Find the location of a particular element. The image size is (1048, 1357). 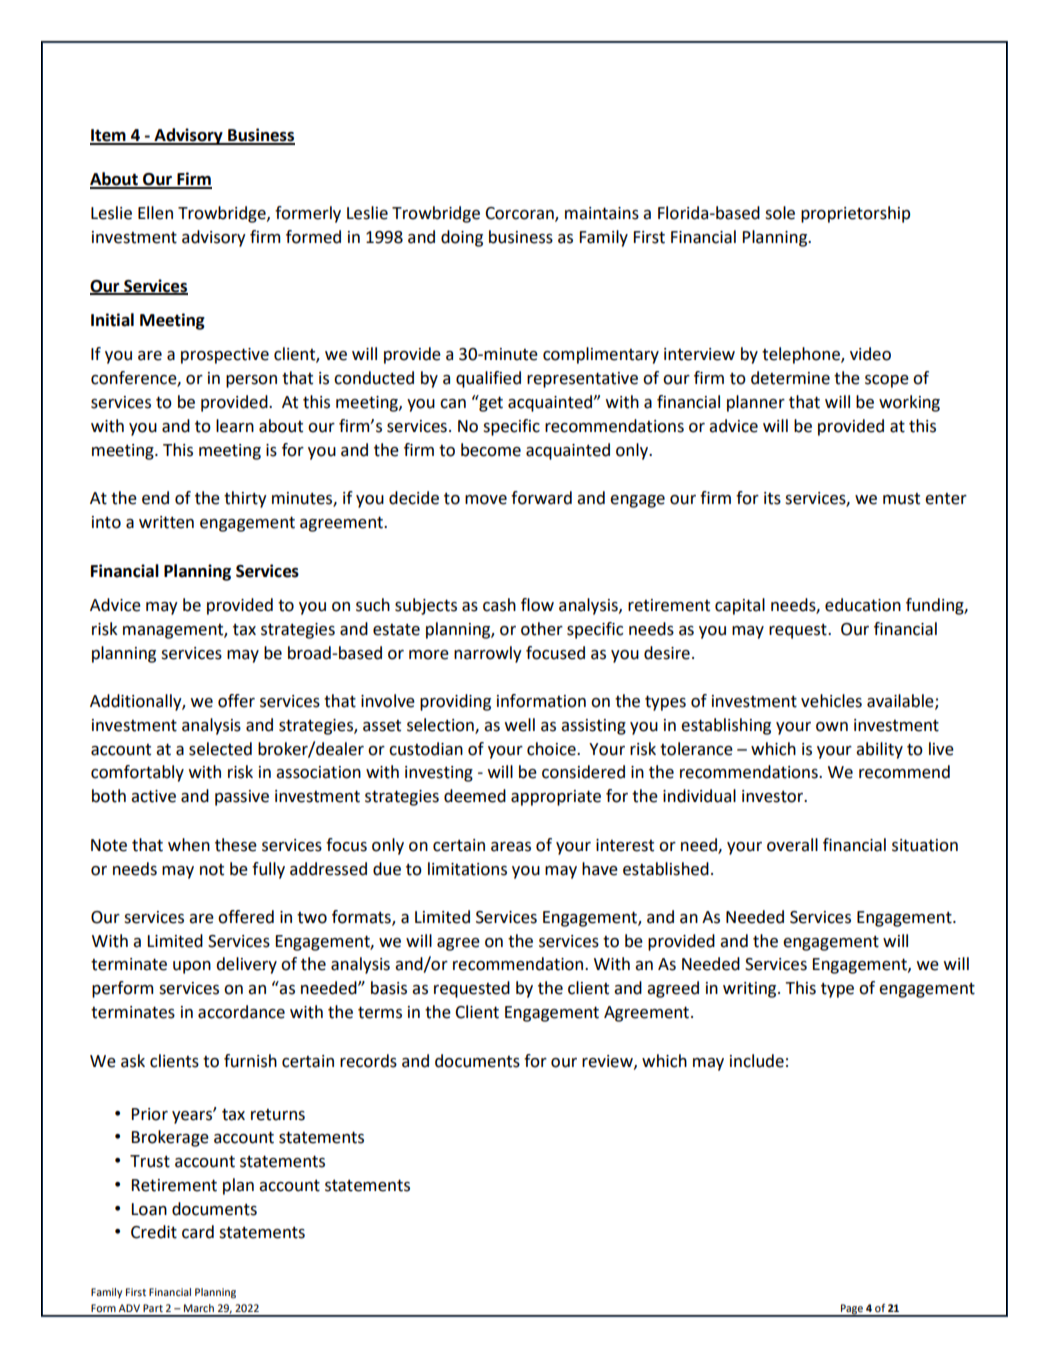

proprietorship is located at coordinates (855, 214).
